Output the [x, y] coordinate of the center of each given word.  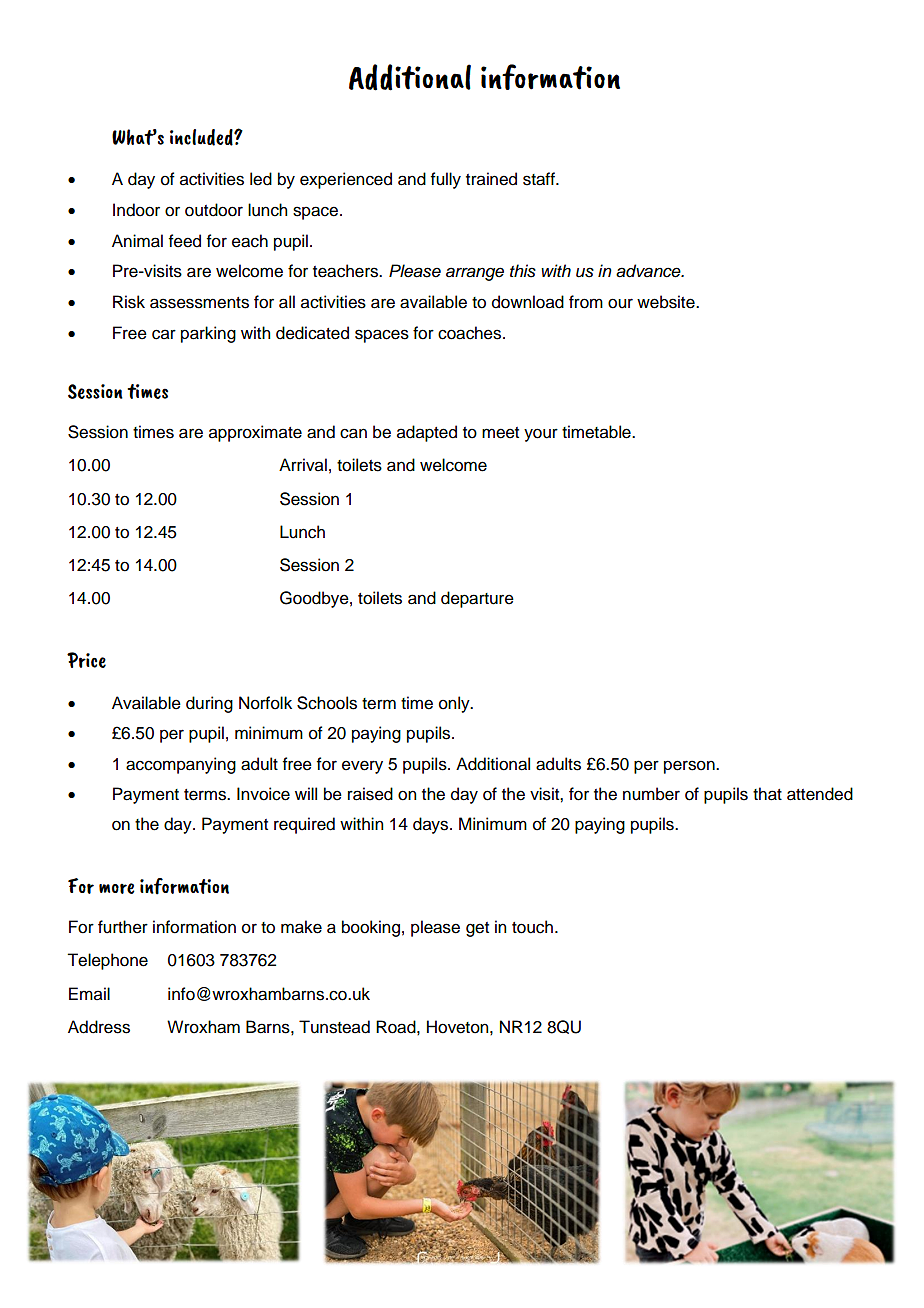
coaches [471, 333]
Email [89, 994]
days [432, 825]
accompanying [181, 765]
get [477, 929]
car [164, 334]
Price [86, 660]
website [667, 302]
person [690, 767]
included [202, 137]
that [767, 794]
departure [477, 599]
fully [446, 180]
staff [540, 179]
